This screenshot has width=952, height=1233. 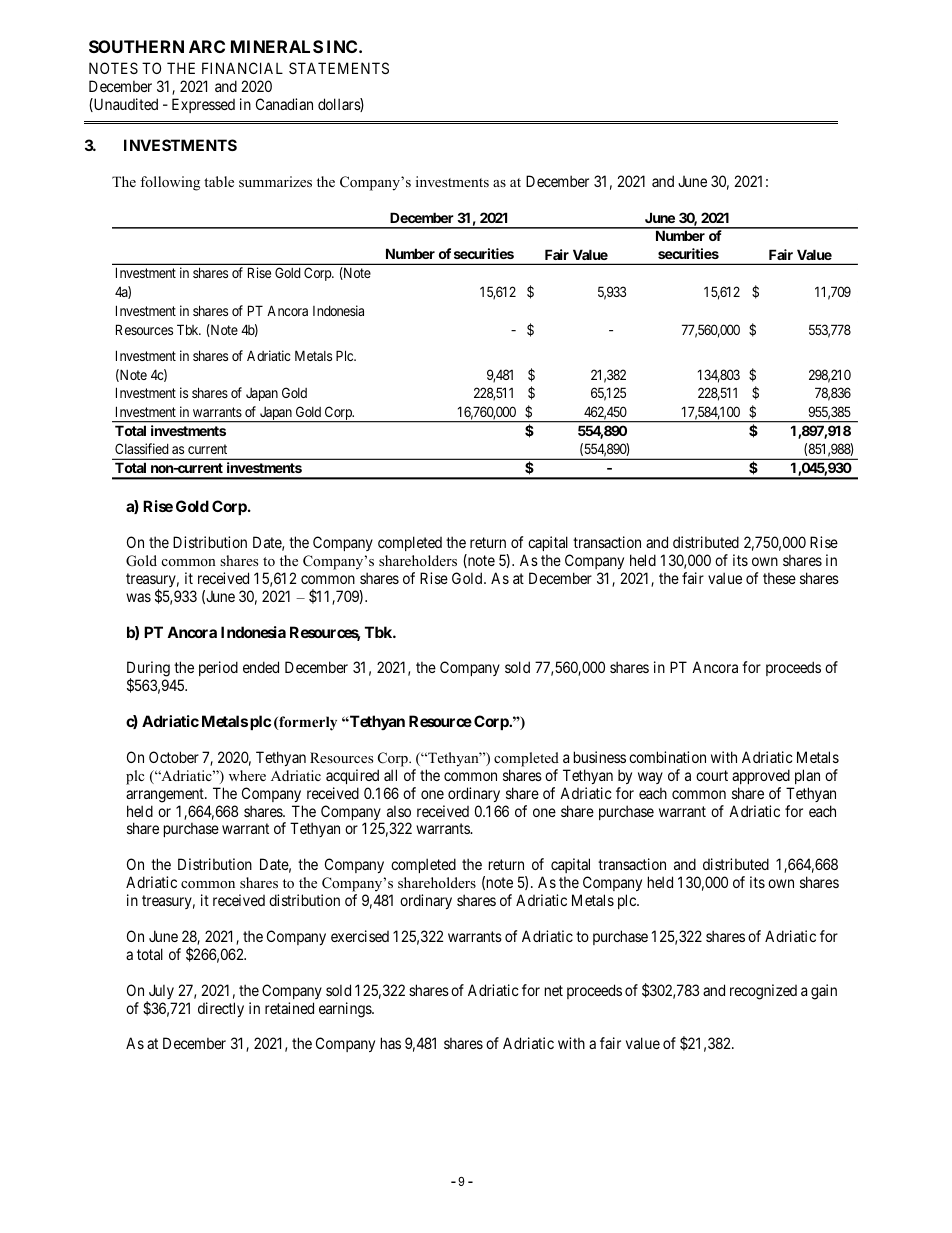 I want to click on net, so click(x=554, y=990).
